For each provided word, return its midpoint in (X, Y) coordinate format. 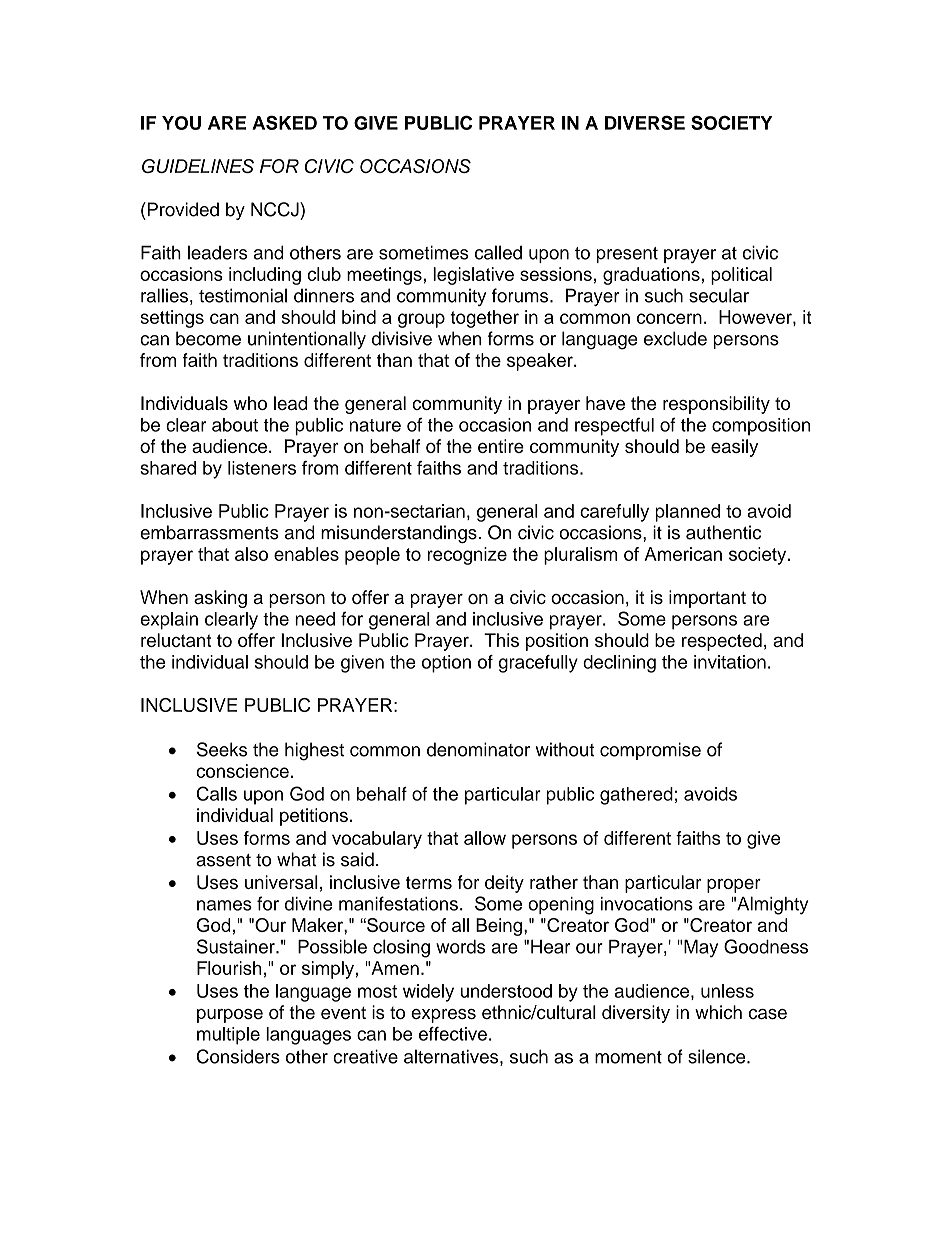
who (250, 403)
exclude (675, 338)
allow (485, 838)
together (484, 319)
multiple (228, 1036)
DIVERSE (645, 122)
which (718, 1012)
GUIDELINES (198, 166)
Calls (217, 793)
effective (453, 1033)
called (498, 252)
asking (220, 599)
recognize (467, 556)
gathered (636, 796)
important (707, 599)
